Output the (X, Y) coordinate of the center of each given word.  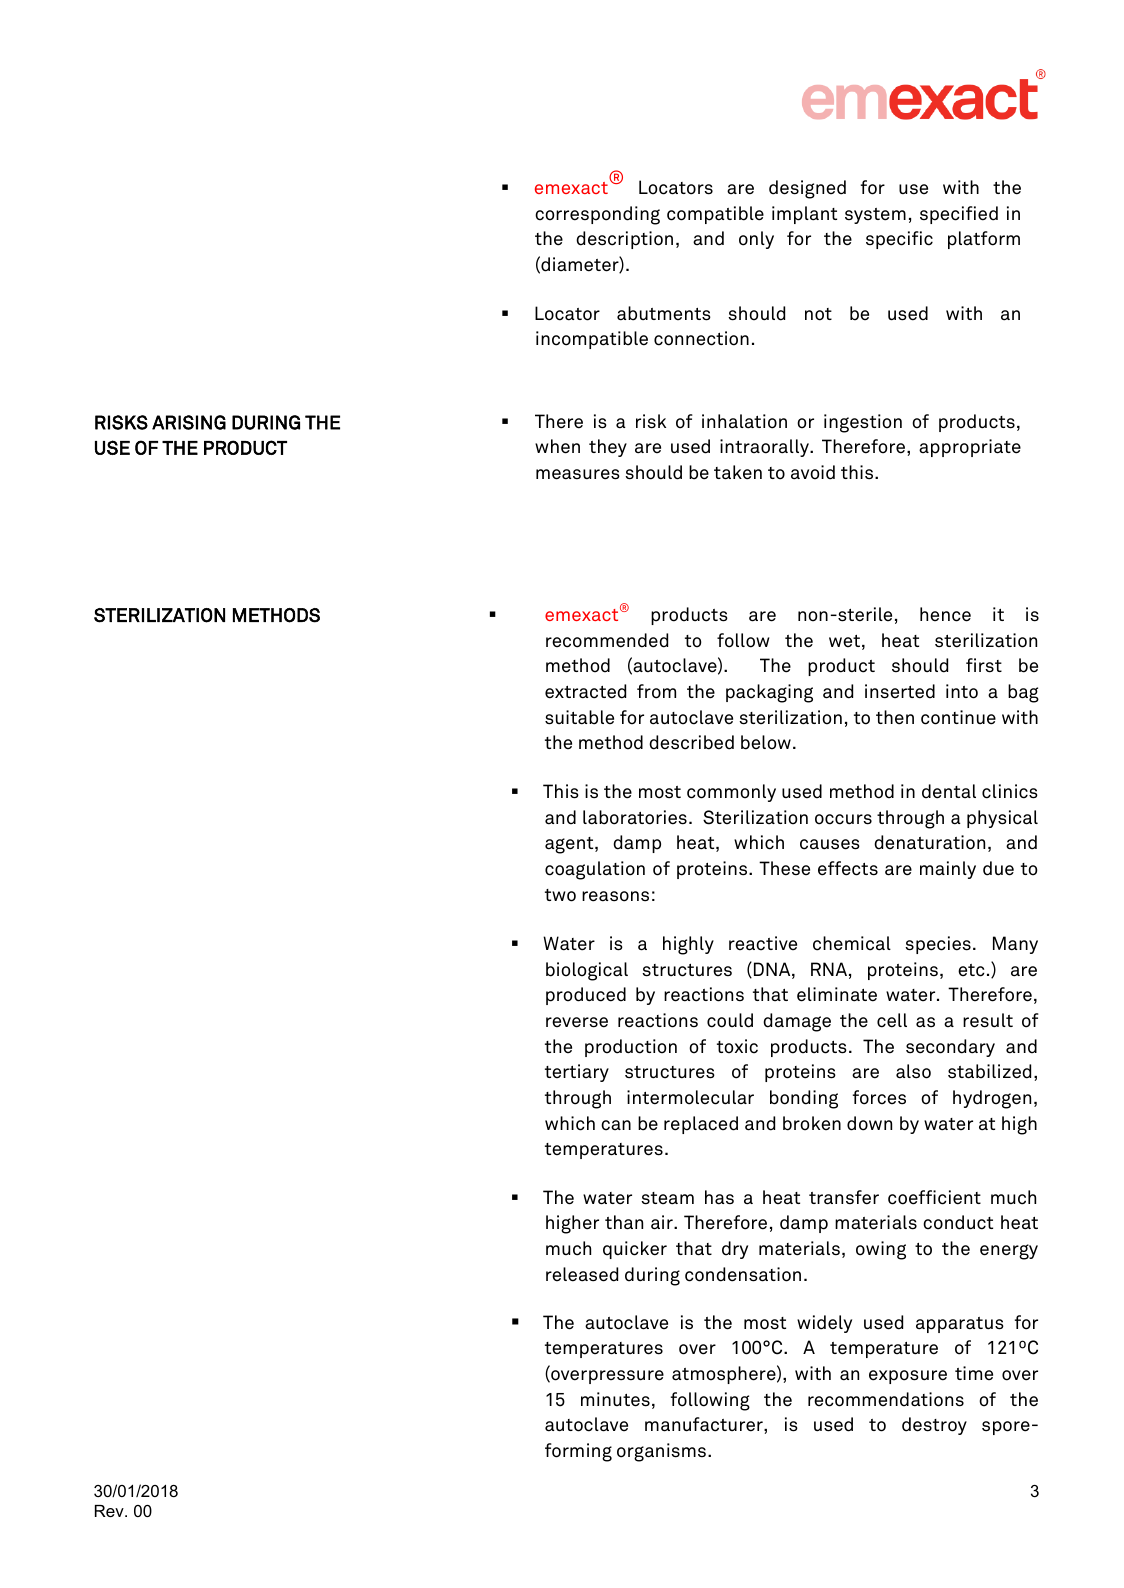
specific (899, 240)
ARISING (189, 422)
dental (949, 791)
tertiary (577, 1073)
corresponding (597, 215)
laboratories (635, 817)
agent (570, 845)
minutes (615, 1399)
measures (578, 474)
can (616, 1125)
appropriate (970, 448)
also (913, 1071)
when (557, 446)
